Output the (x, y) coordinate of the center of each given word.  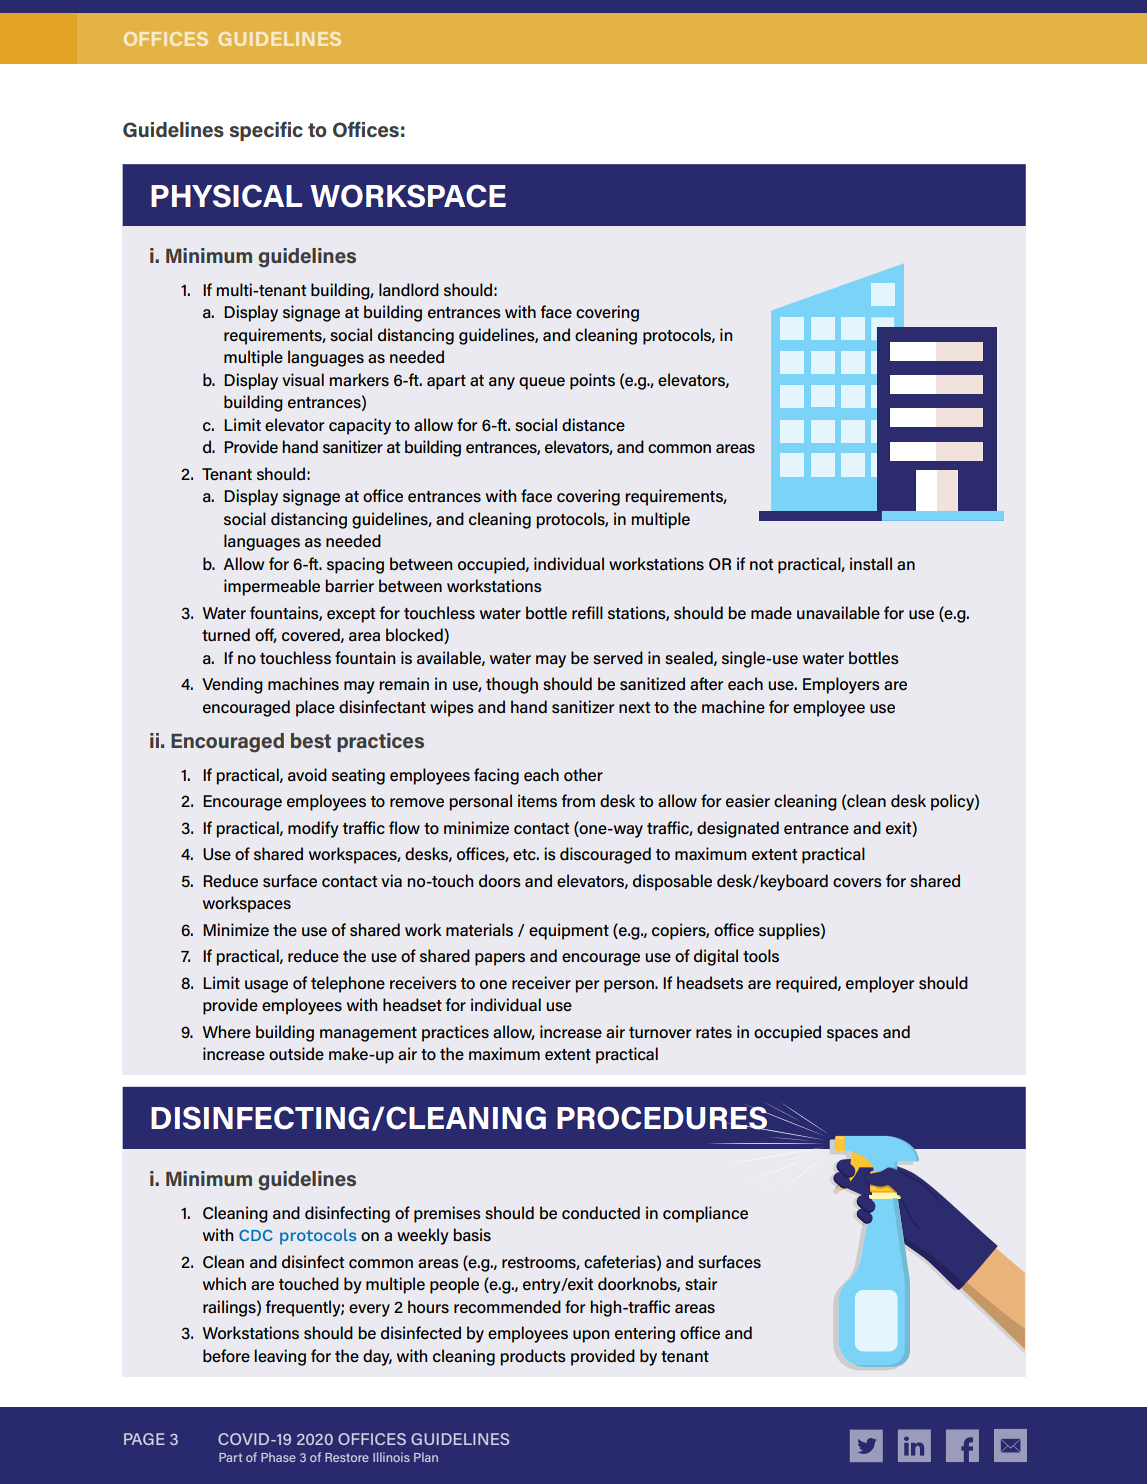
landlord (409, 289)
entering (645, 1334)
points (592, 381)
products (533, 1357)
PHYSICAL (227, 196)
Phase (278, 1457)
